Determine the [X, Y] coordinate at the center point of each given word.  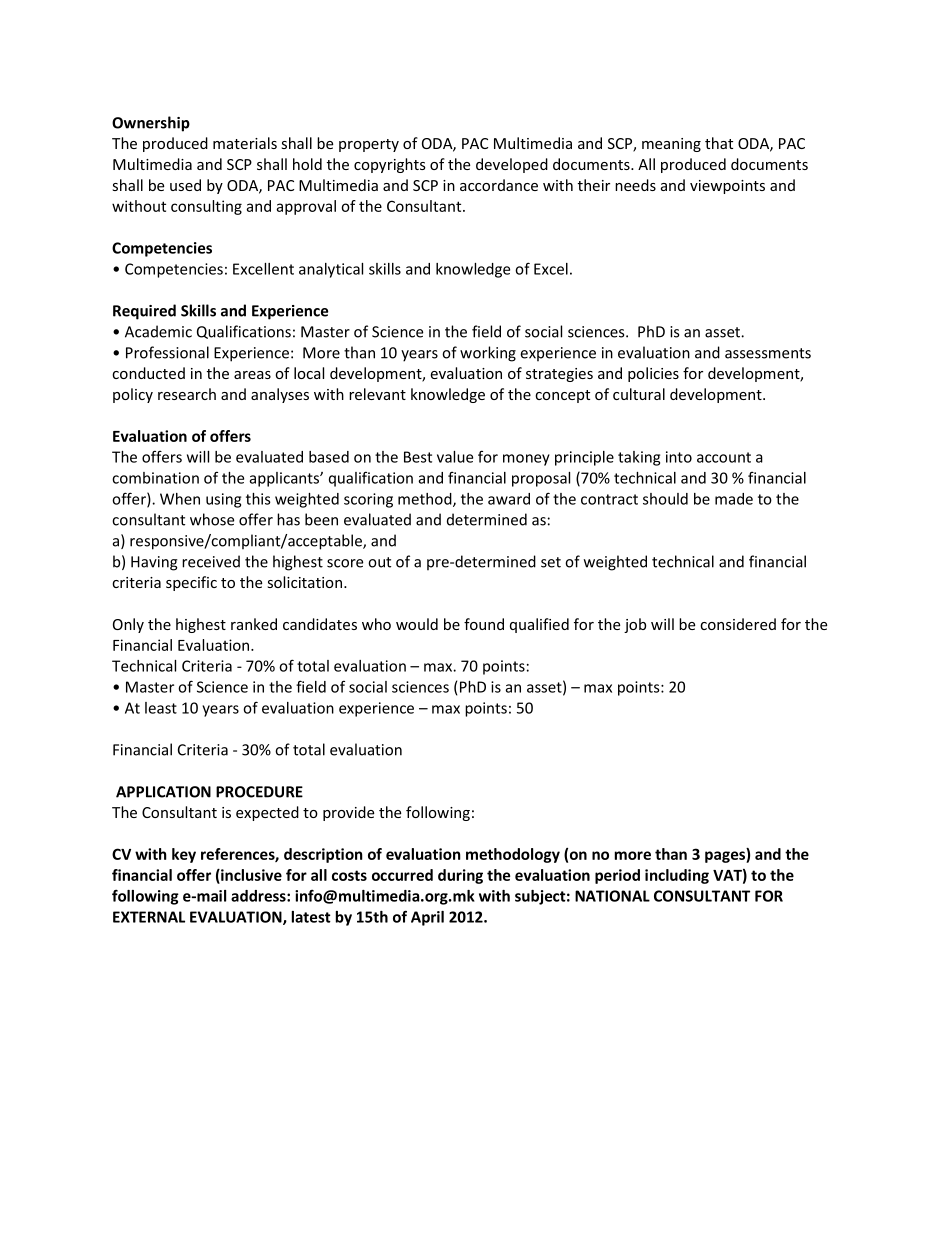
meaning [671, 145]
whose [212, 519]
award [509, 499]
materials [245, 143]
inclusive [250, 876]
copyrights [390, 165]
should [665, 499]
